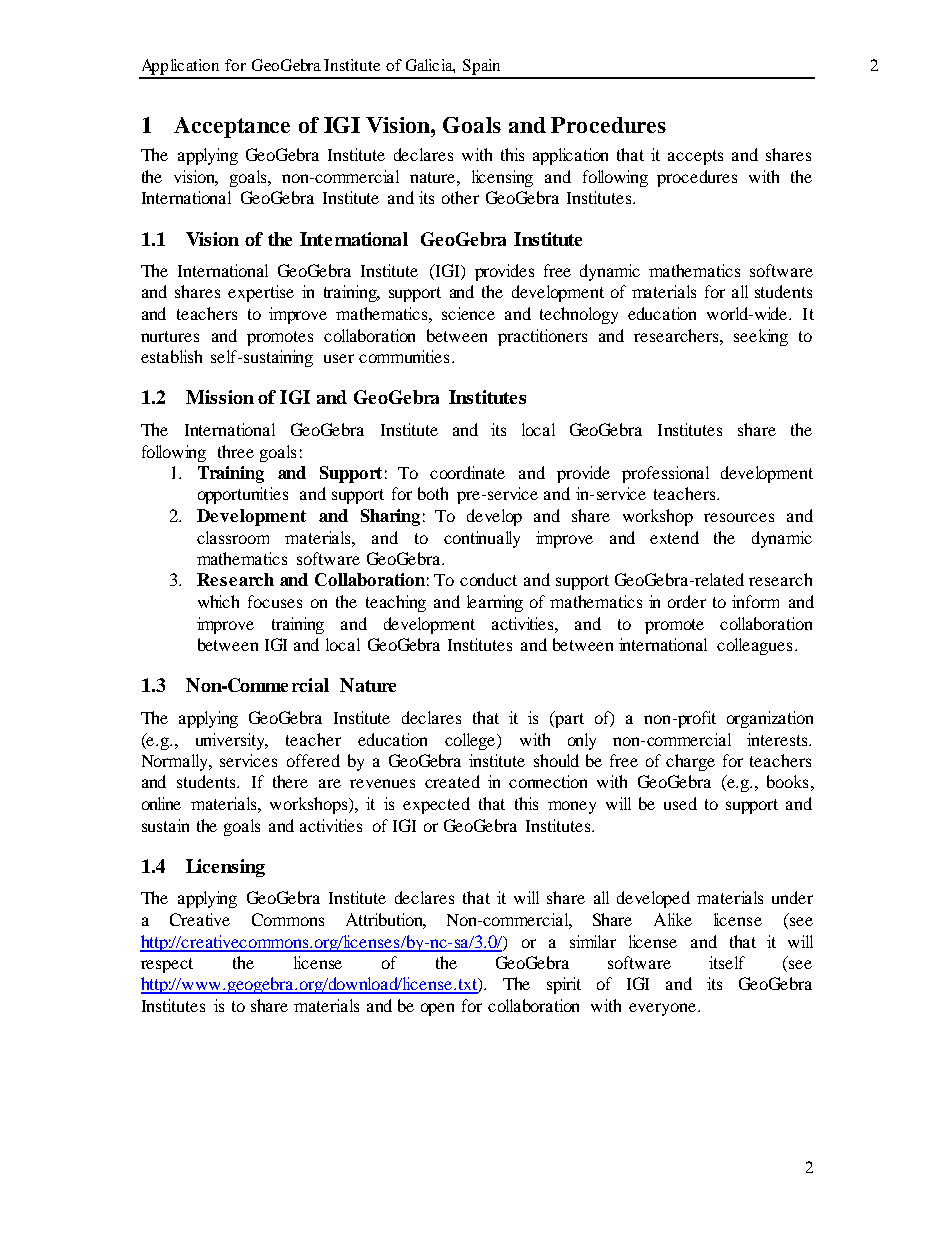 This document has height=1233, width=952. I want to click on college, so click(471, 741).
